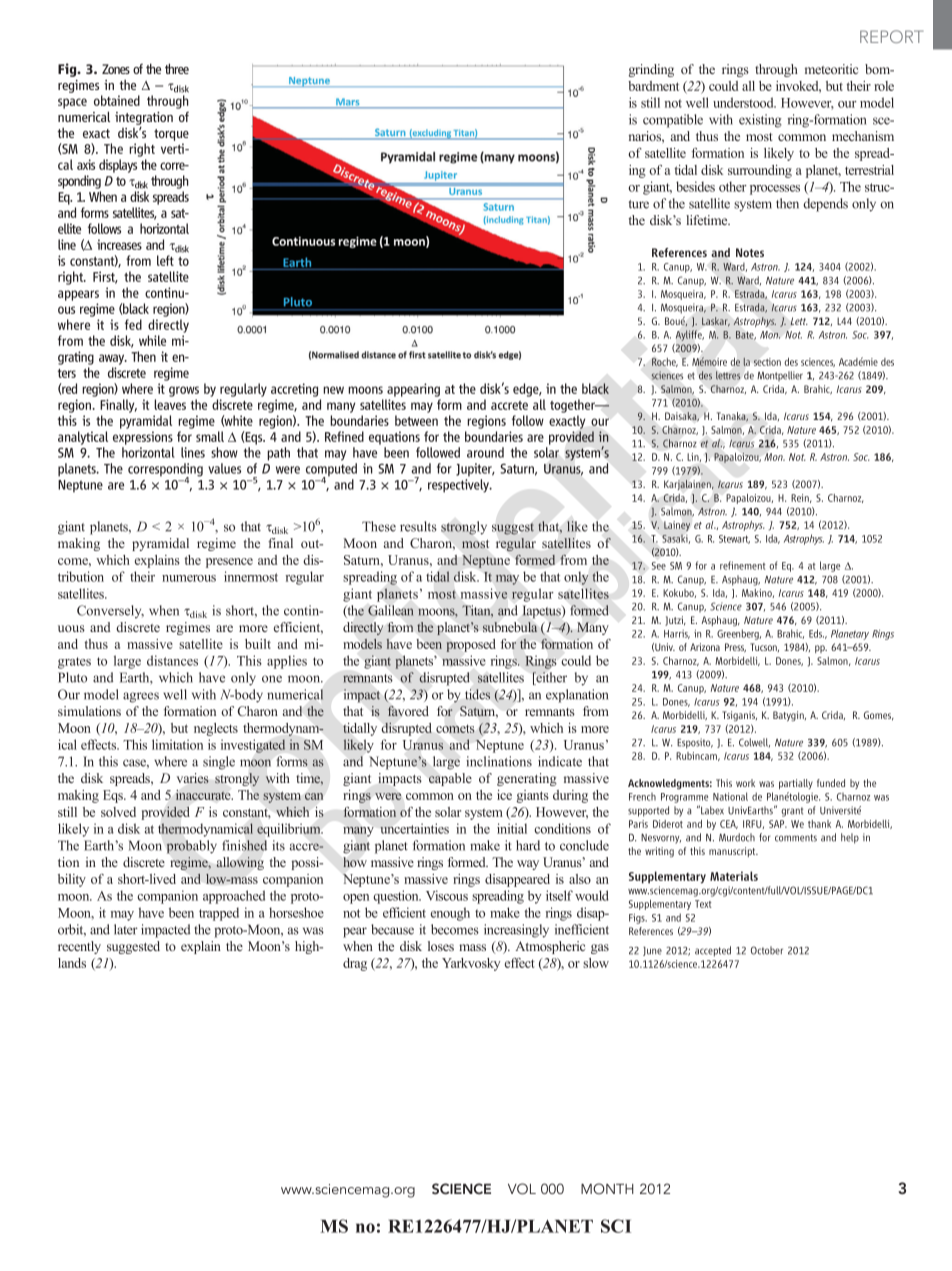 Image resolution: width=952 pixels, height=1271 pixels. What do you see at coordinates (734, 876) in the screenshot?
I see `Materials` at bounding box center [734, 876].
